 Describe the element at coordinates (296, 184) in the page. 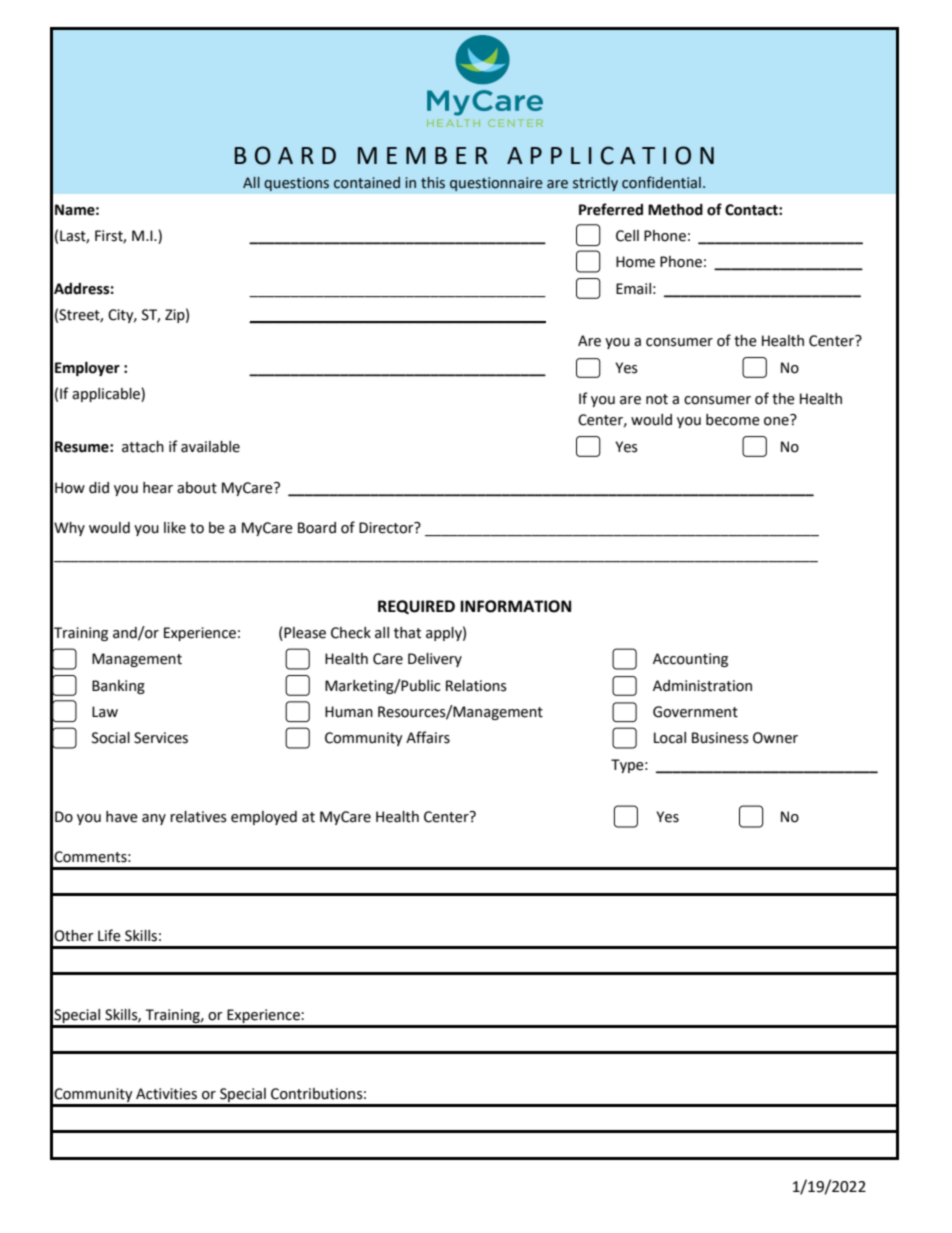

I see `questions` at that location.
